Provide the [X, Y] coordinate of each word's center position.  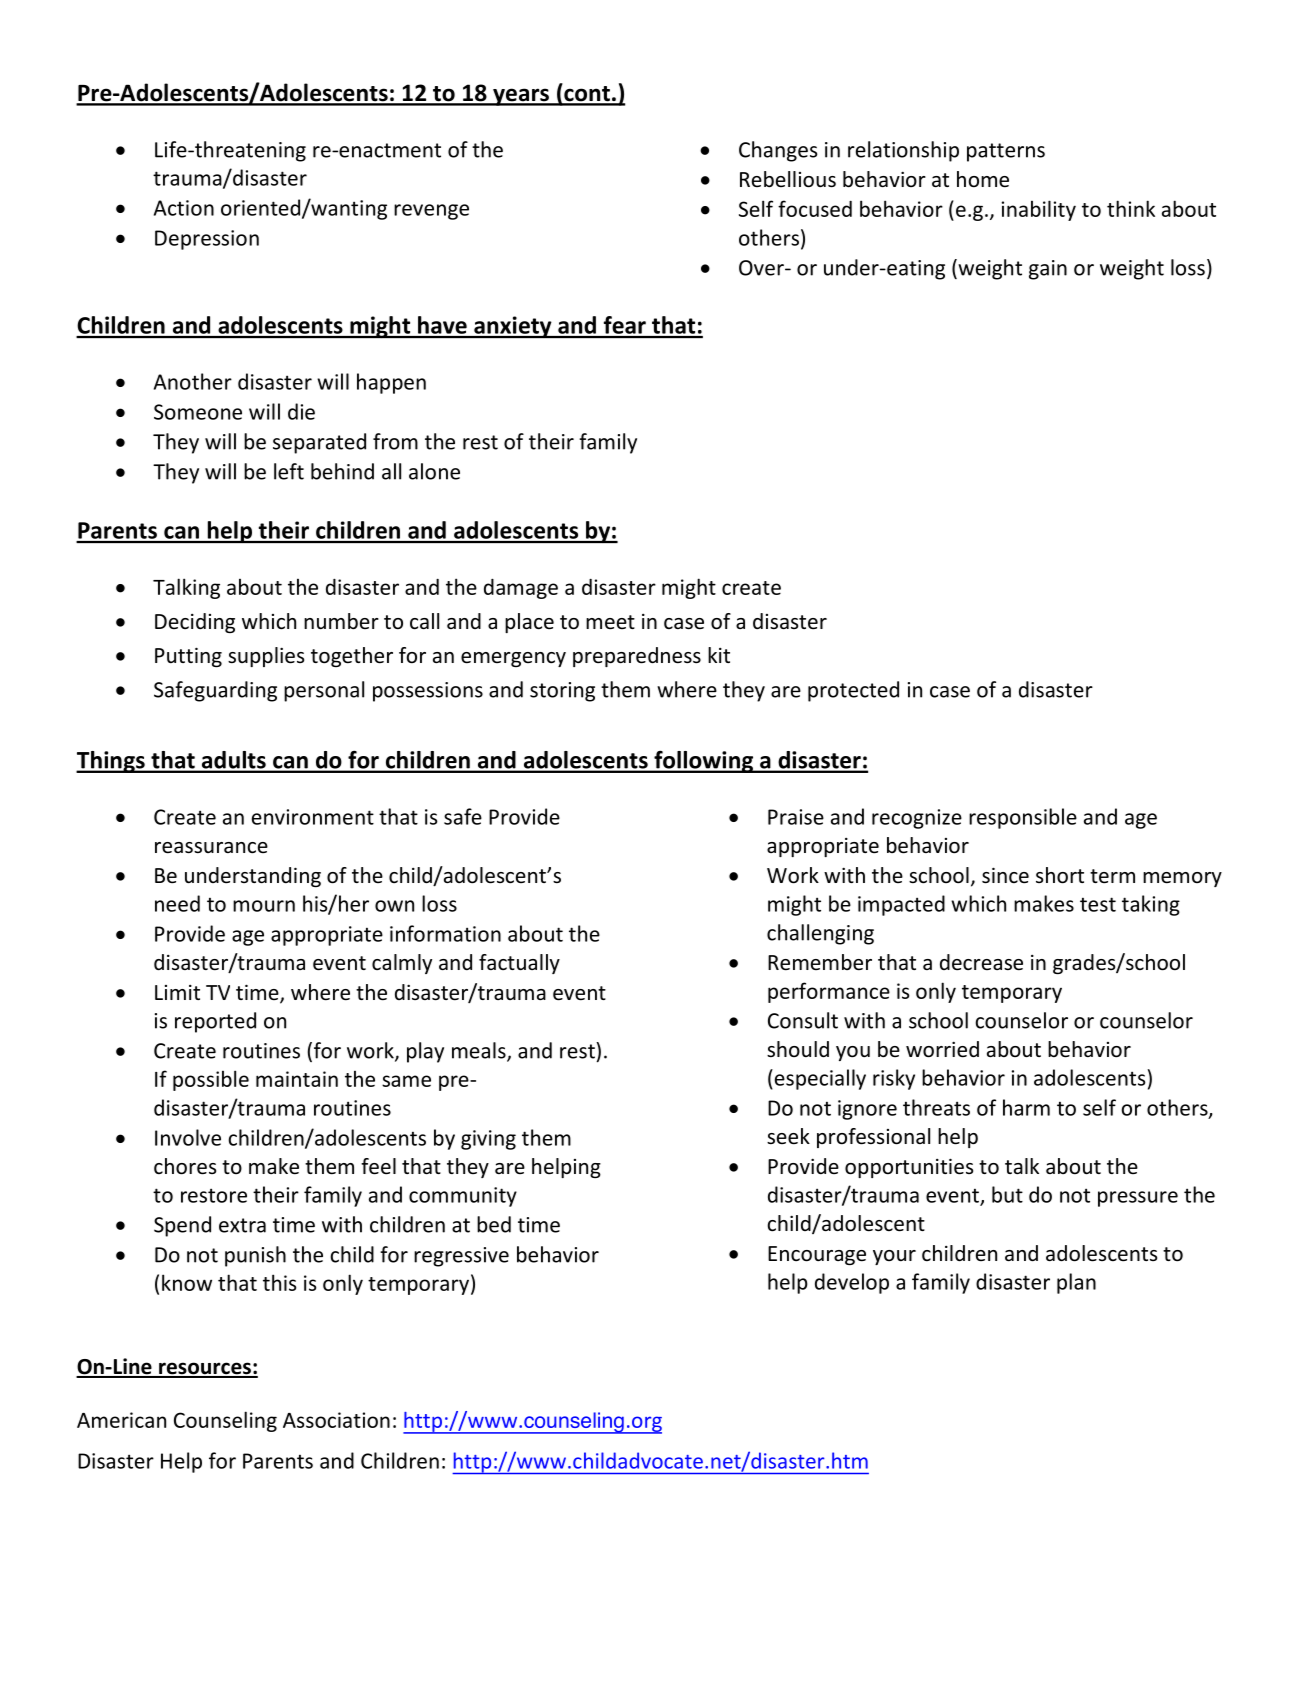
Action [184, 208]
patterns [1006, 152]
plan [1076, 1283]
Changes [778, 151]
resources [205, 1369]
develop [852, 1283]
